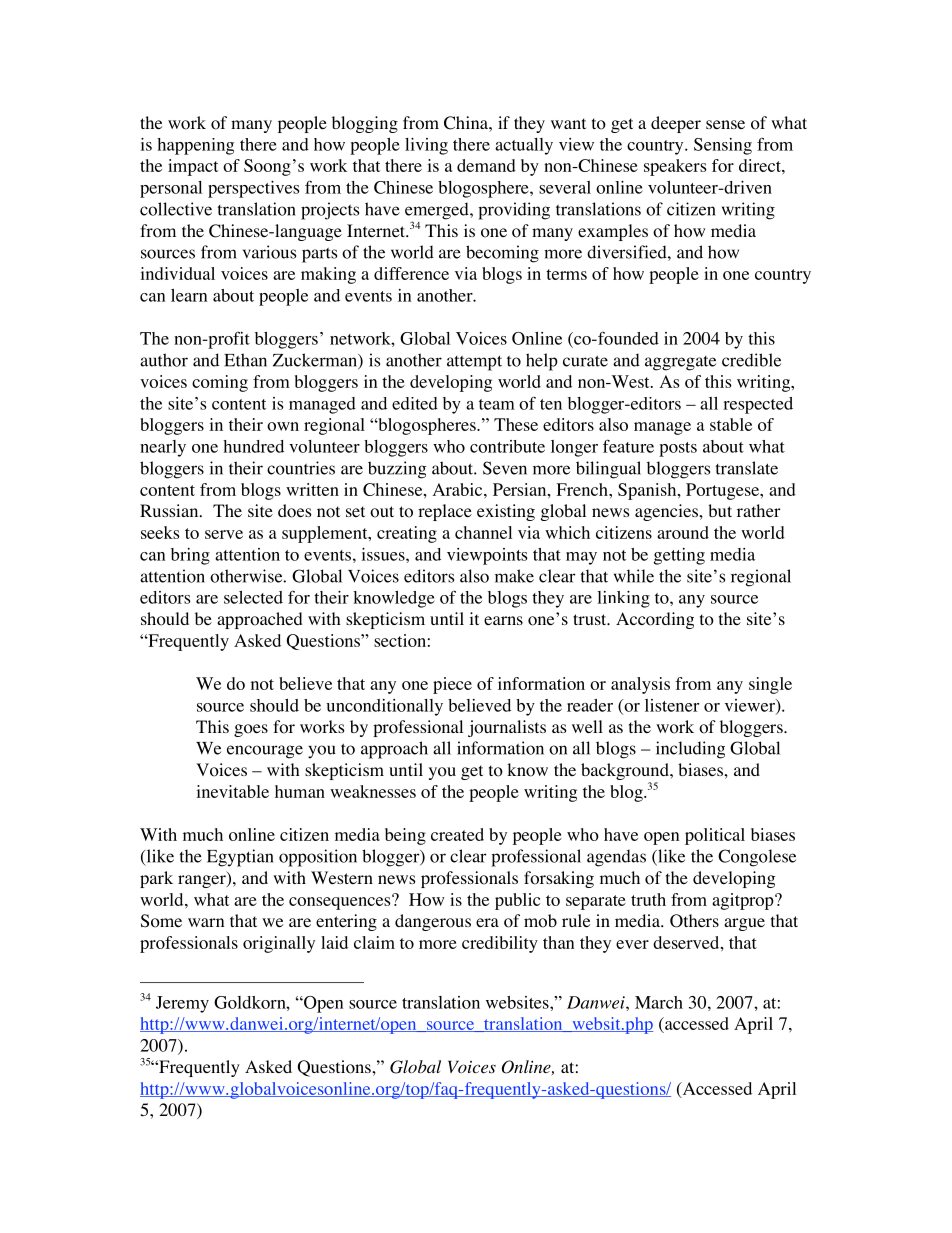 This screenshot has height=1233, width=952. I want to click on author, so click(164, 360).
